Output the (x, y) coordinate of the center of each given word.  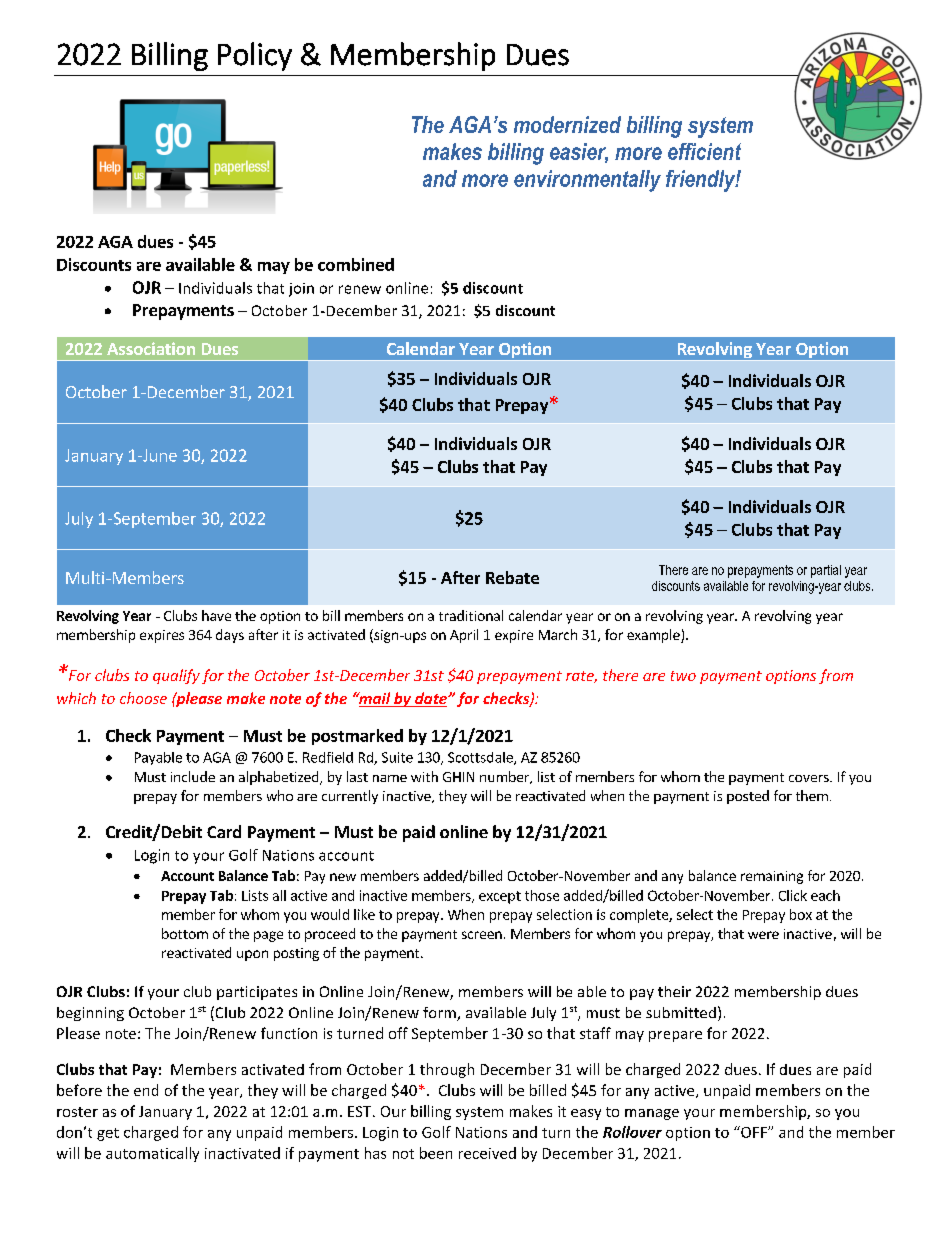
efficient (704, 151)
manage (652, 1114)
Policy (255, 56)
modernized (567, 124)
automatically (152, 1154)
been (436, 1153)
